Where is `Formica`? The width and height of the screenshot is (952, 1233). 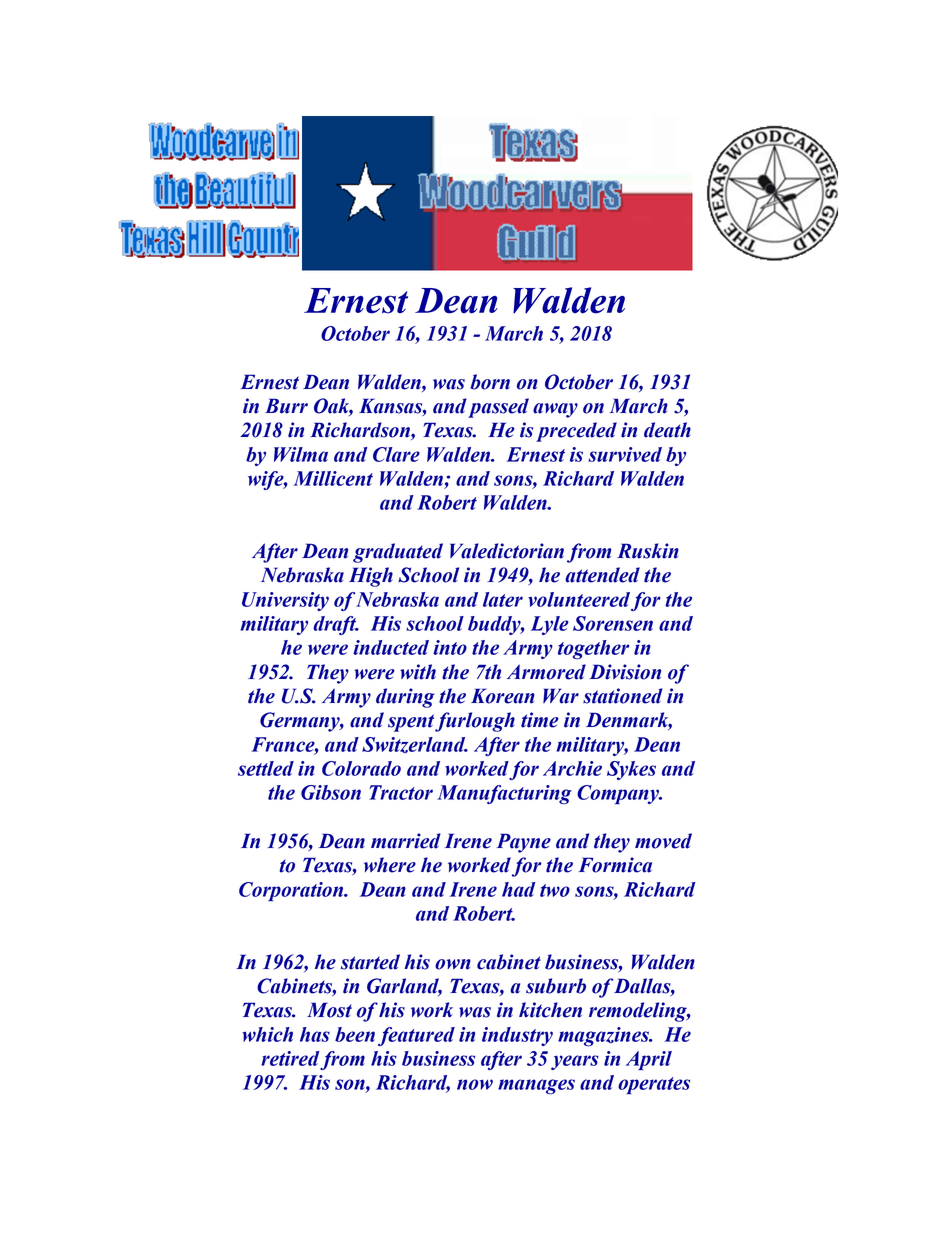
Formica is located at coordinates (615, 865).
